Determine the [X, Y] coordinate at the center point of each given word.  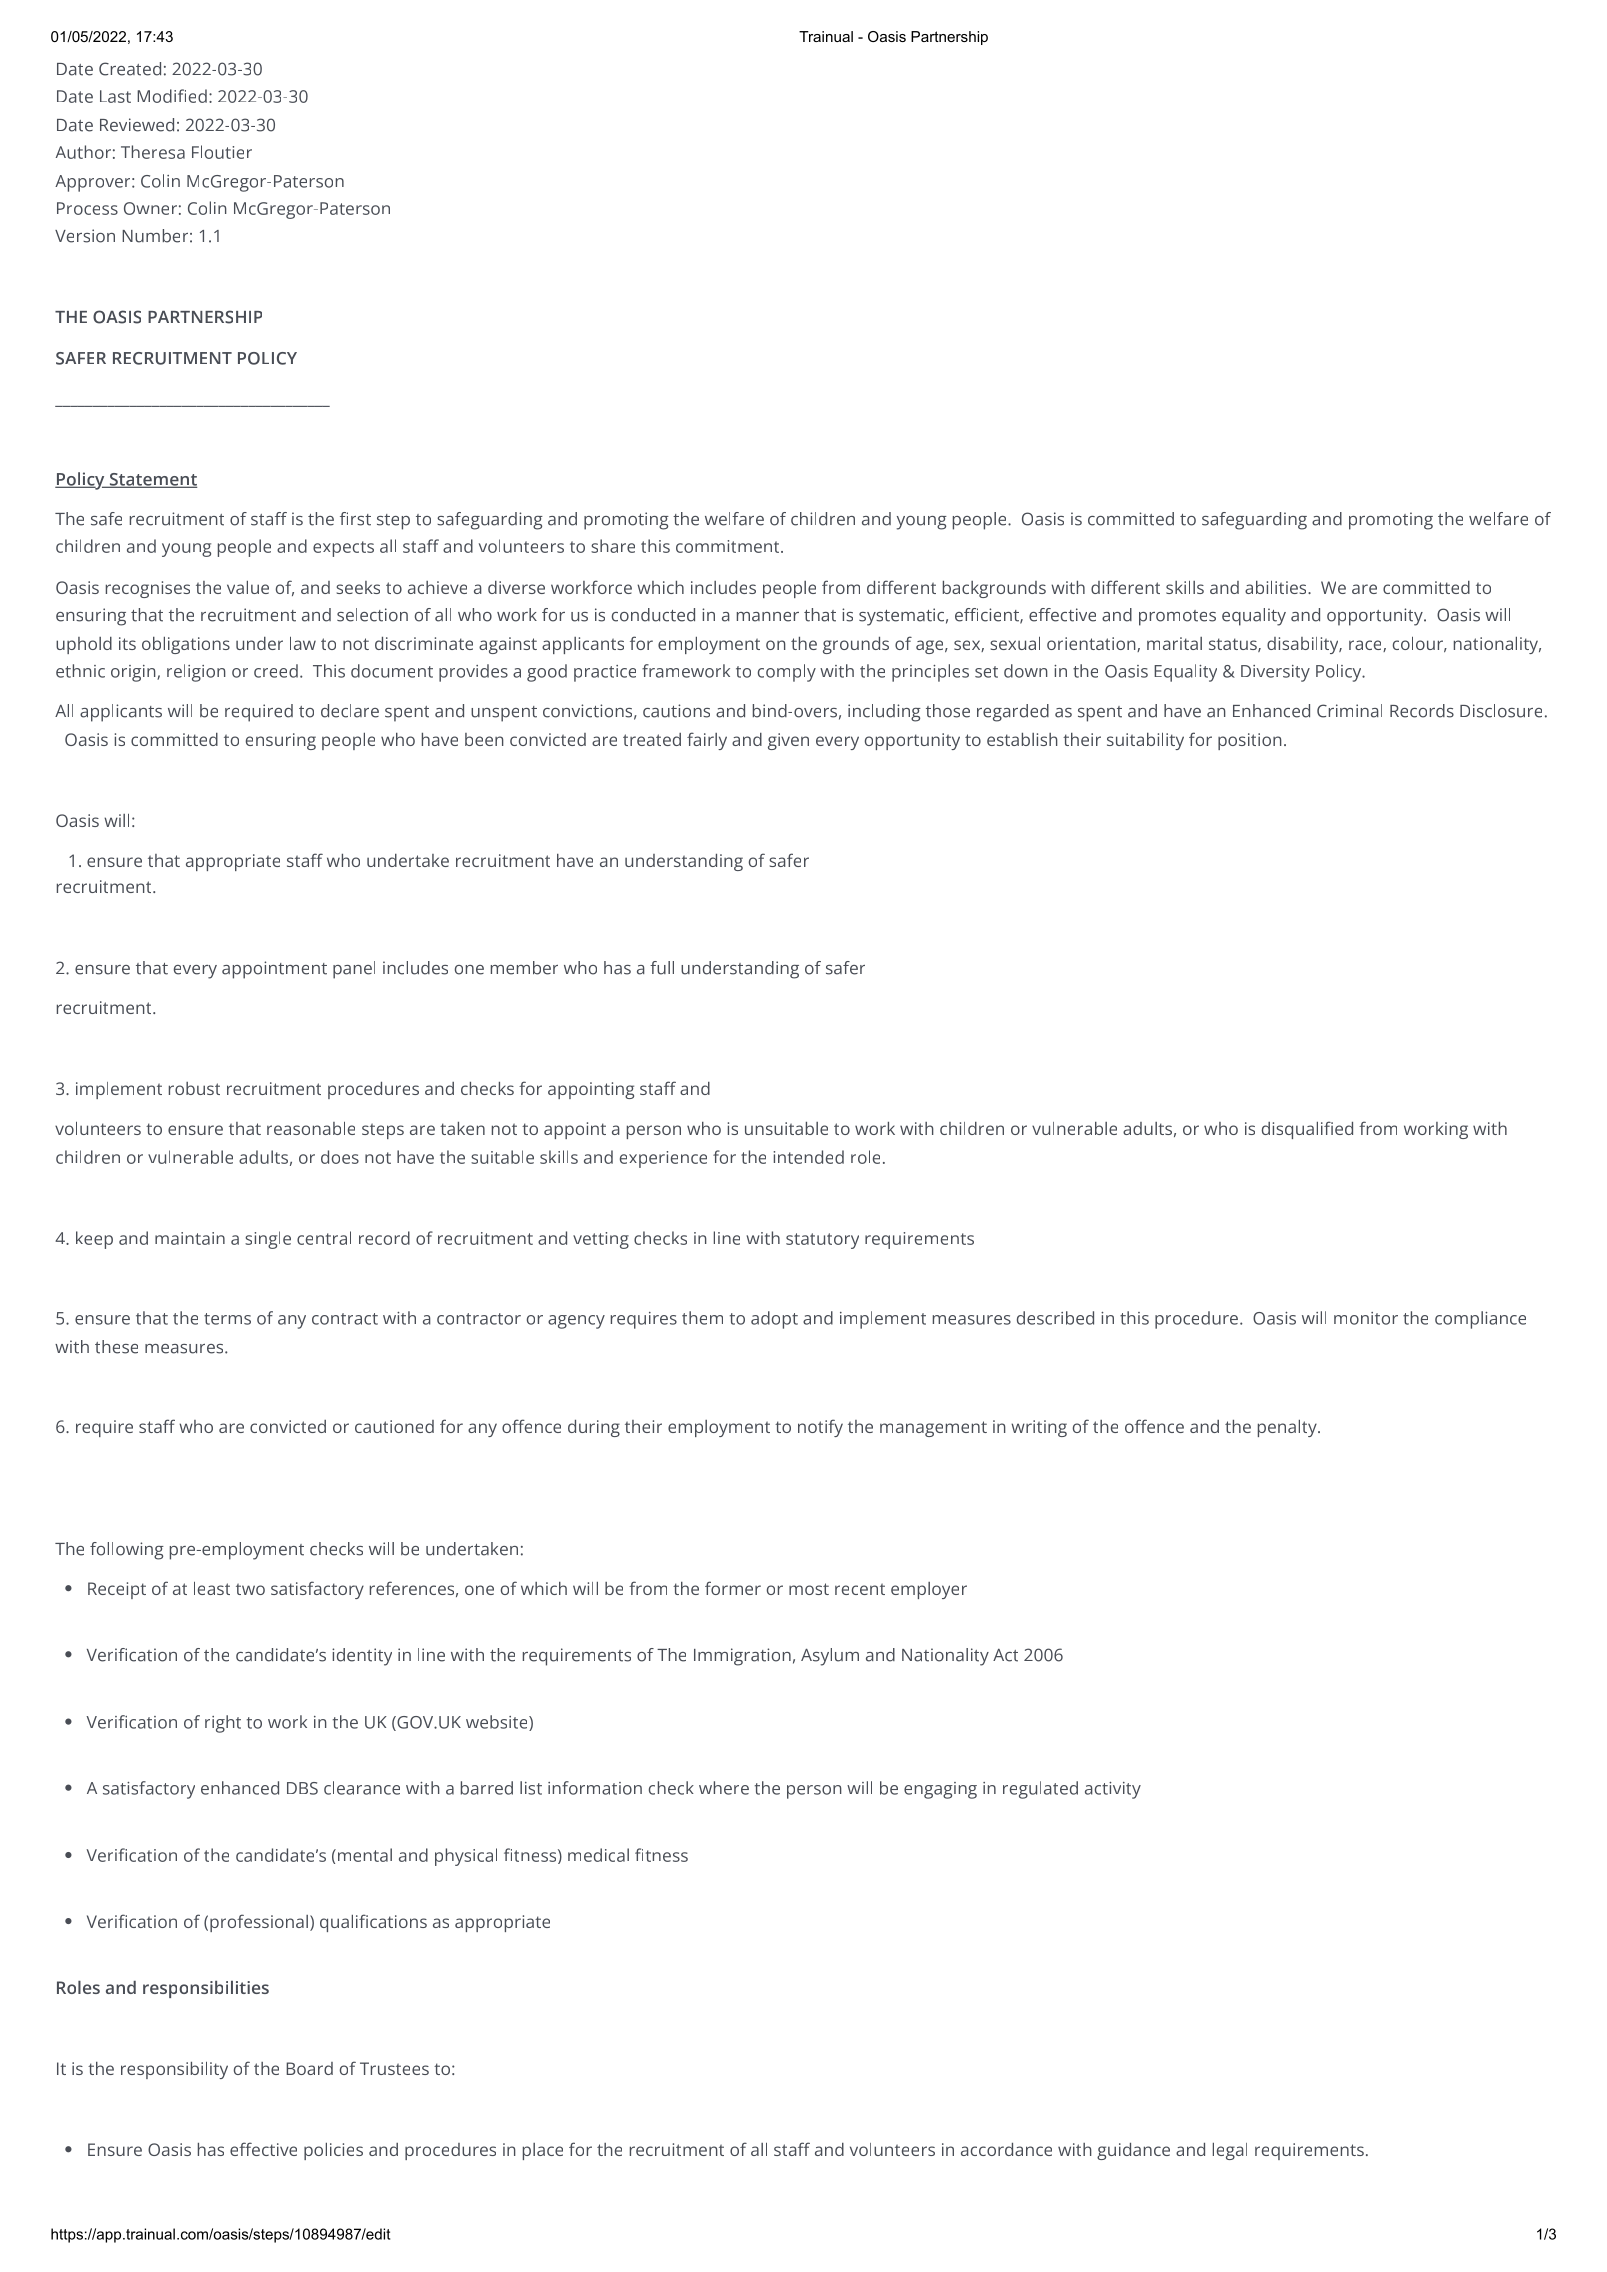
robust [194, 1088]
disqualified [1307, 1130]
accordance [1006, 2149]
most [809, 1589]
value [248, 587]
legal [1230, 2151]
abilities [1277, 587]
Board [309, 2068]
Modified [172, 96]
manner [768, 617]
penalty [1288, 1428]
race [1366, 646]
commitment [729, 546]
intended [808, 1157]
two [250, 1589]
